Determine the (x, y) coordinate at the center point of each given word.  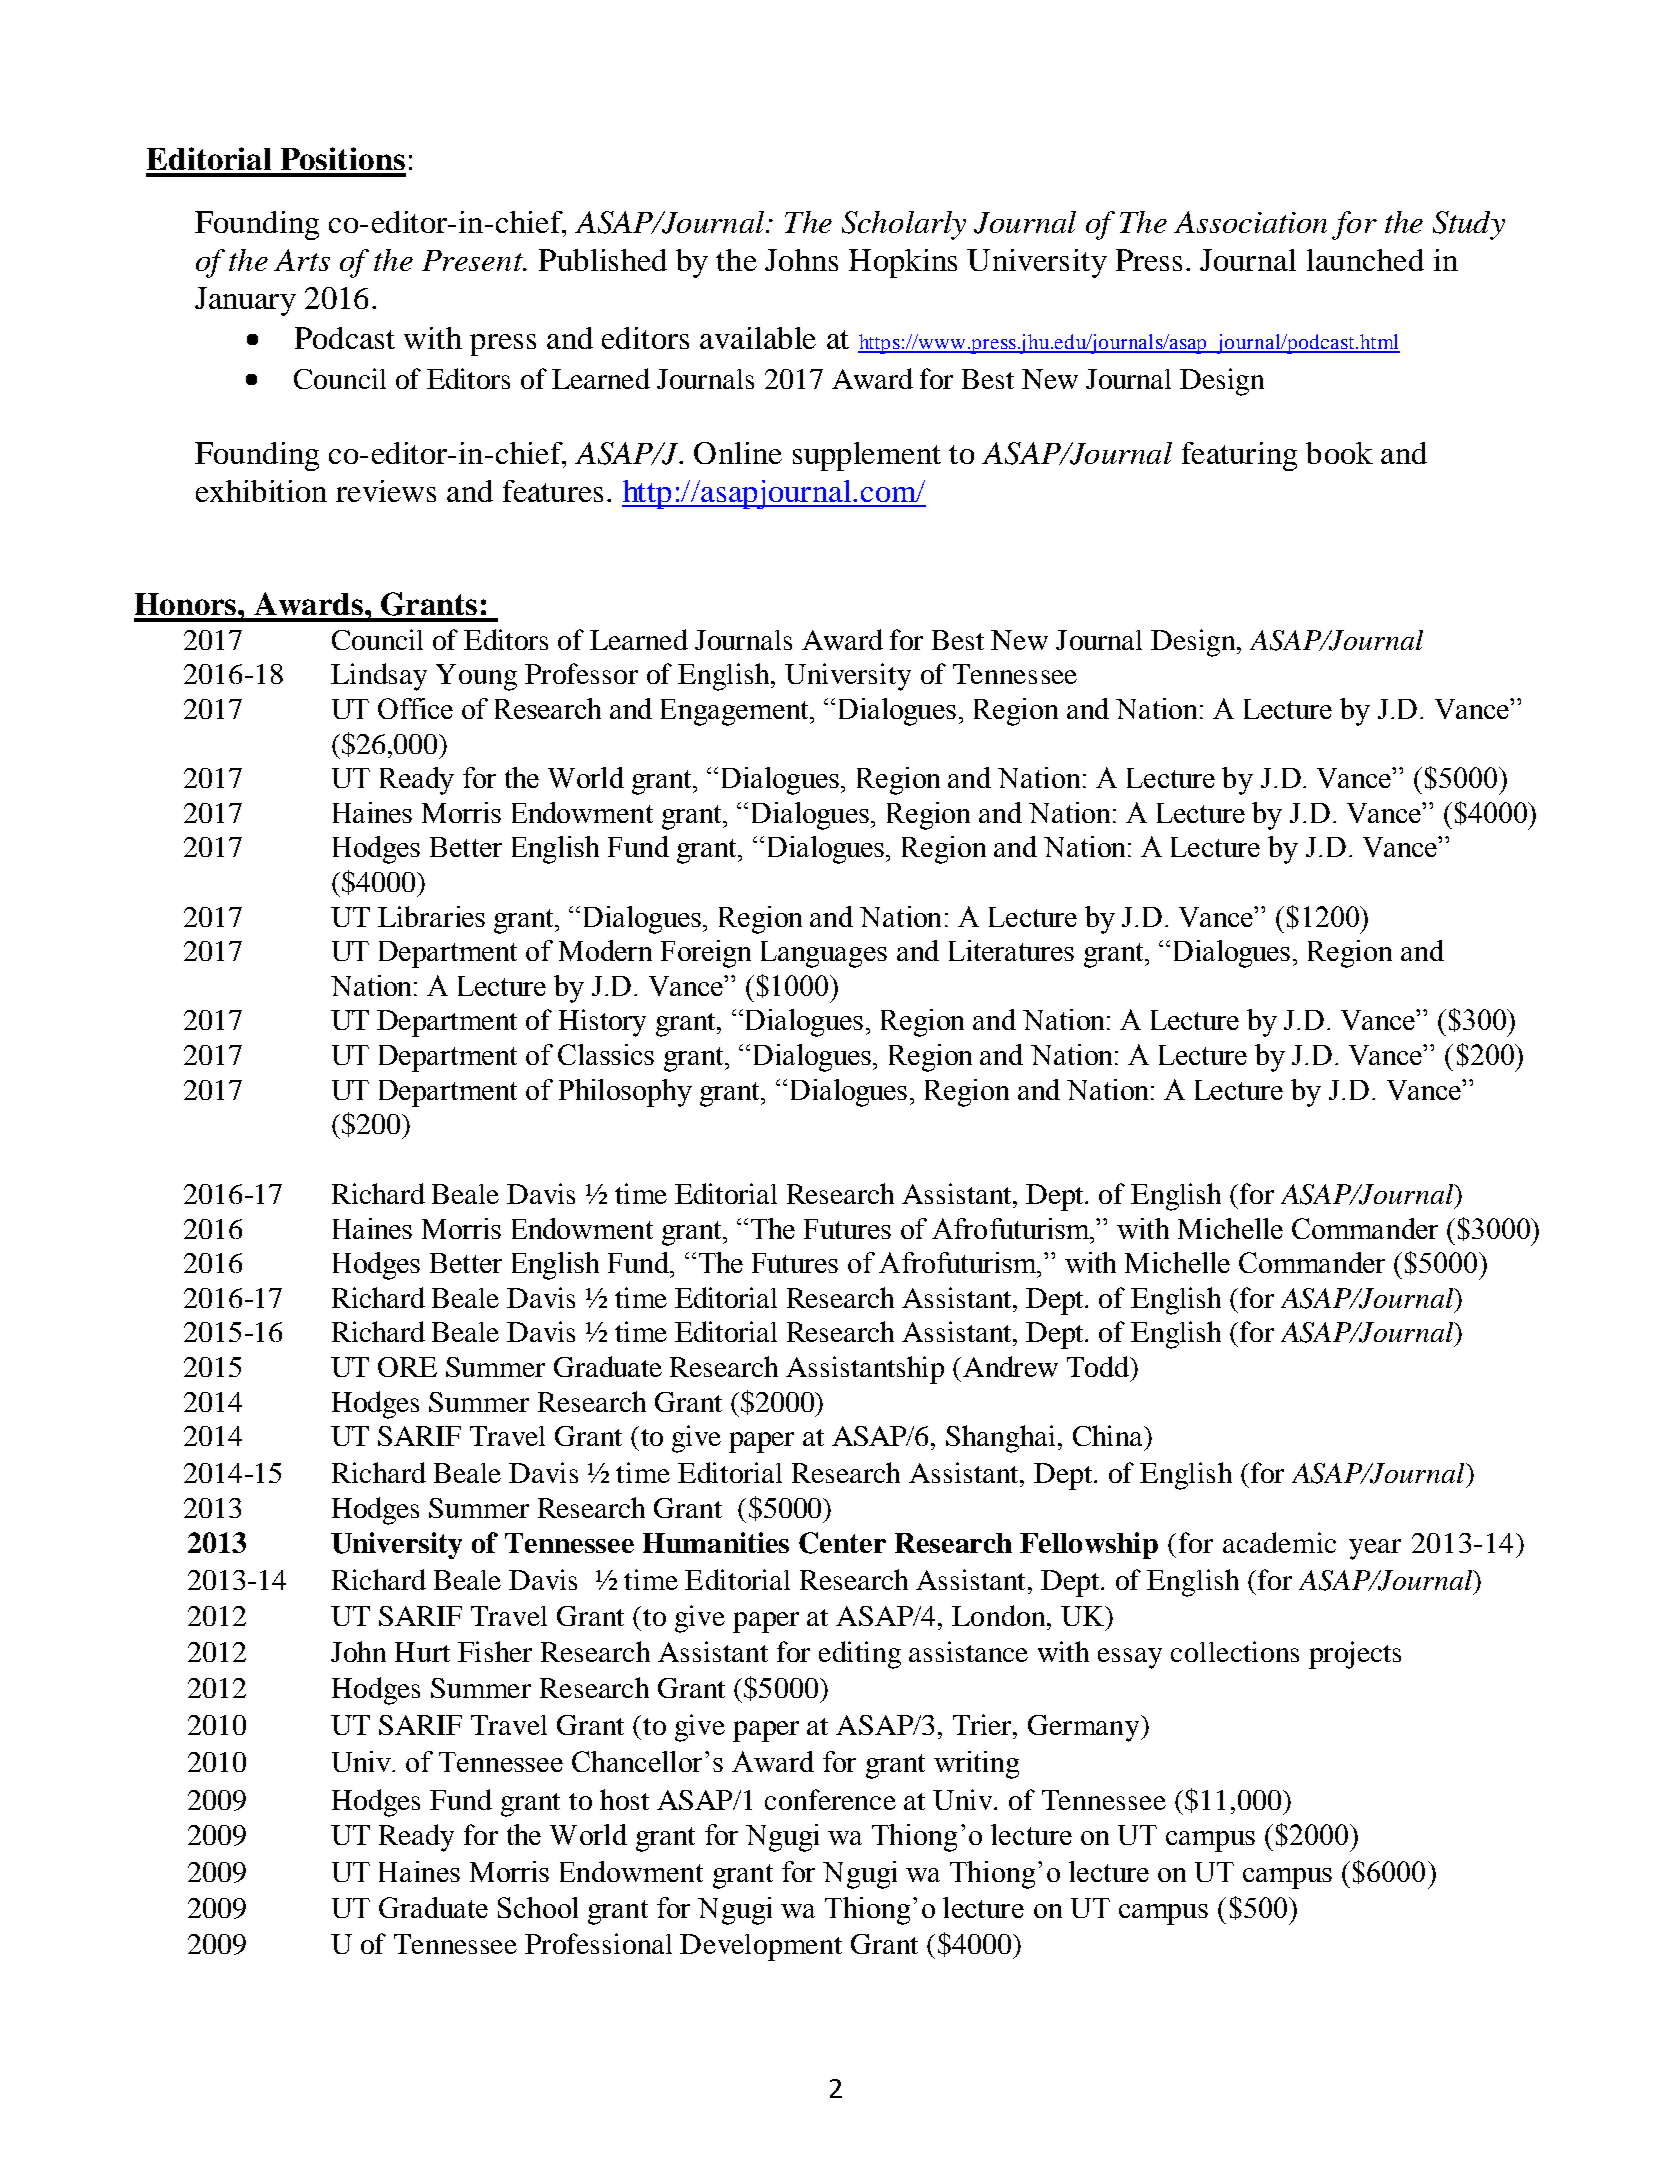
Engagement (736, 712)
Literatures (1011, 950)
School (538, 1907)
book (1339, 453)
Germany (1085, 1728)
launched (1365, 260)
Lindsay (379, 677)
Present (473, 260)
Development (761, 1947)
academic (1279, 1542)
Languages (824, 954)
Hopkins (903, 263)
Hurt (422, 1652)
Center (842, 1543)
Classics (606, 1054)
